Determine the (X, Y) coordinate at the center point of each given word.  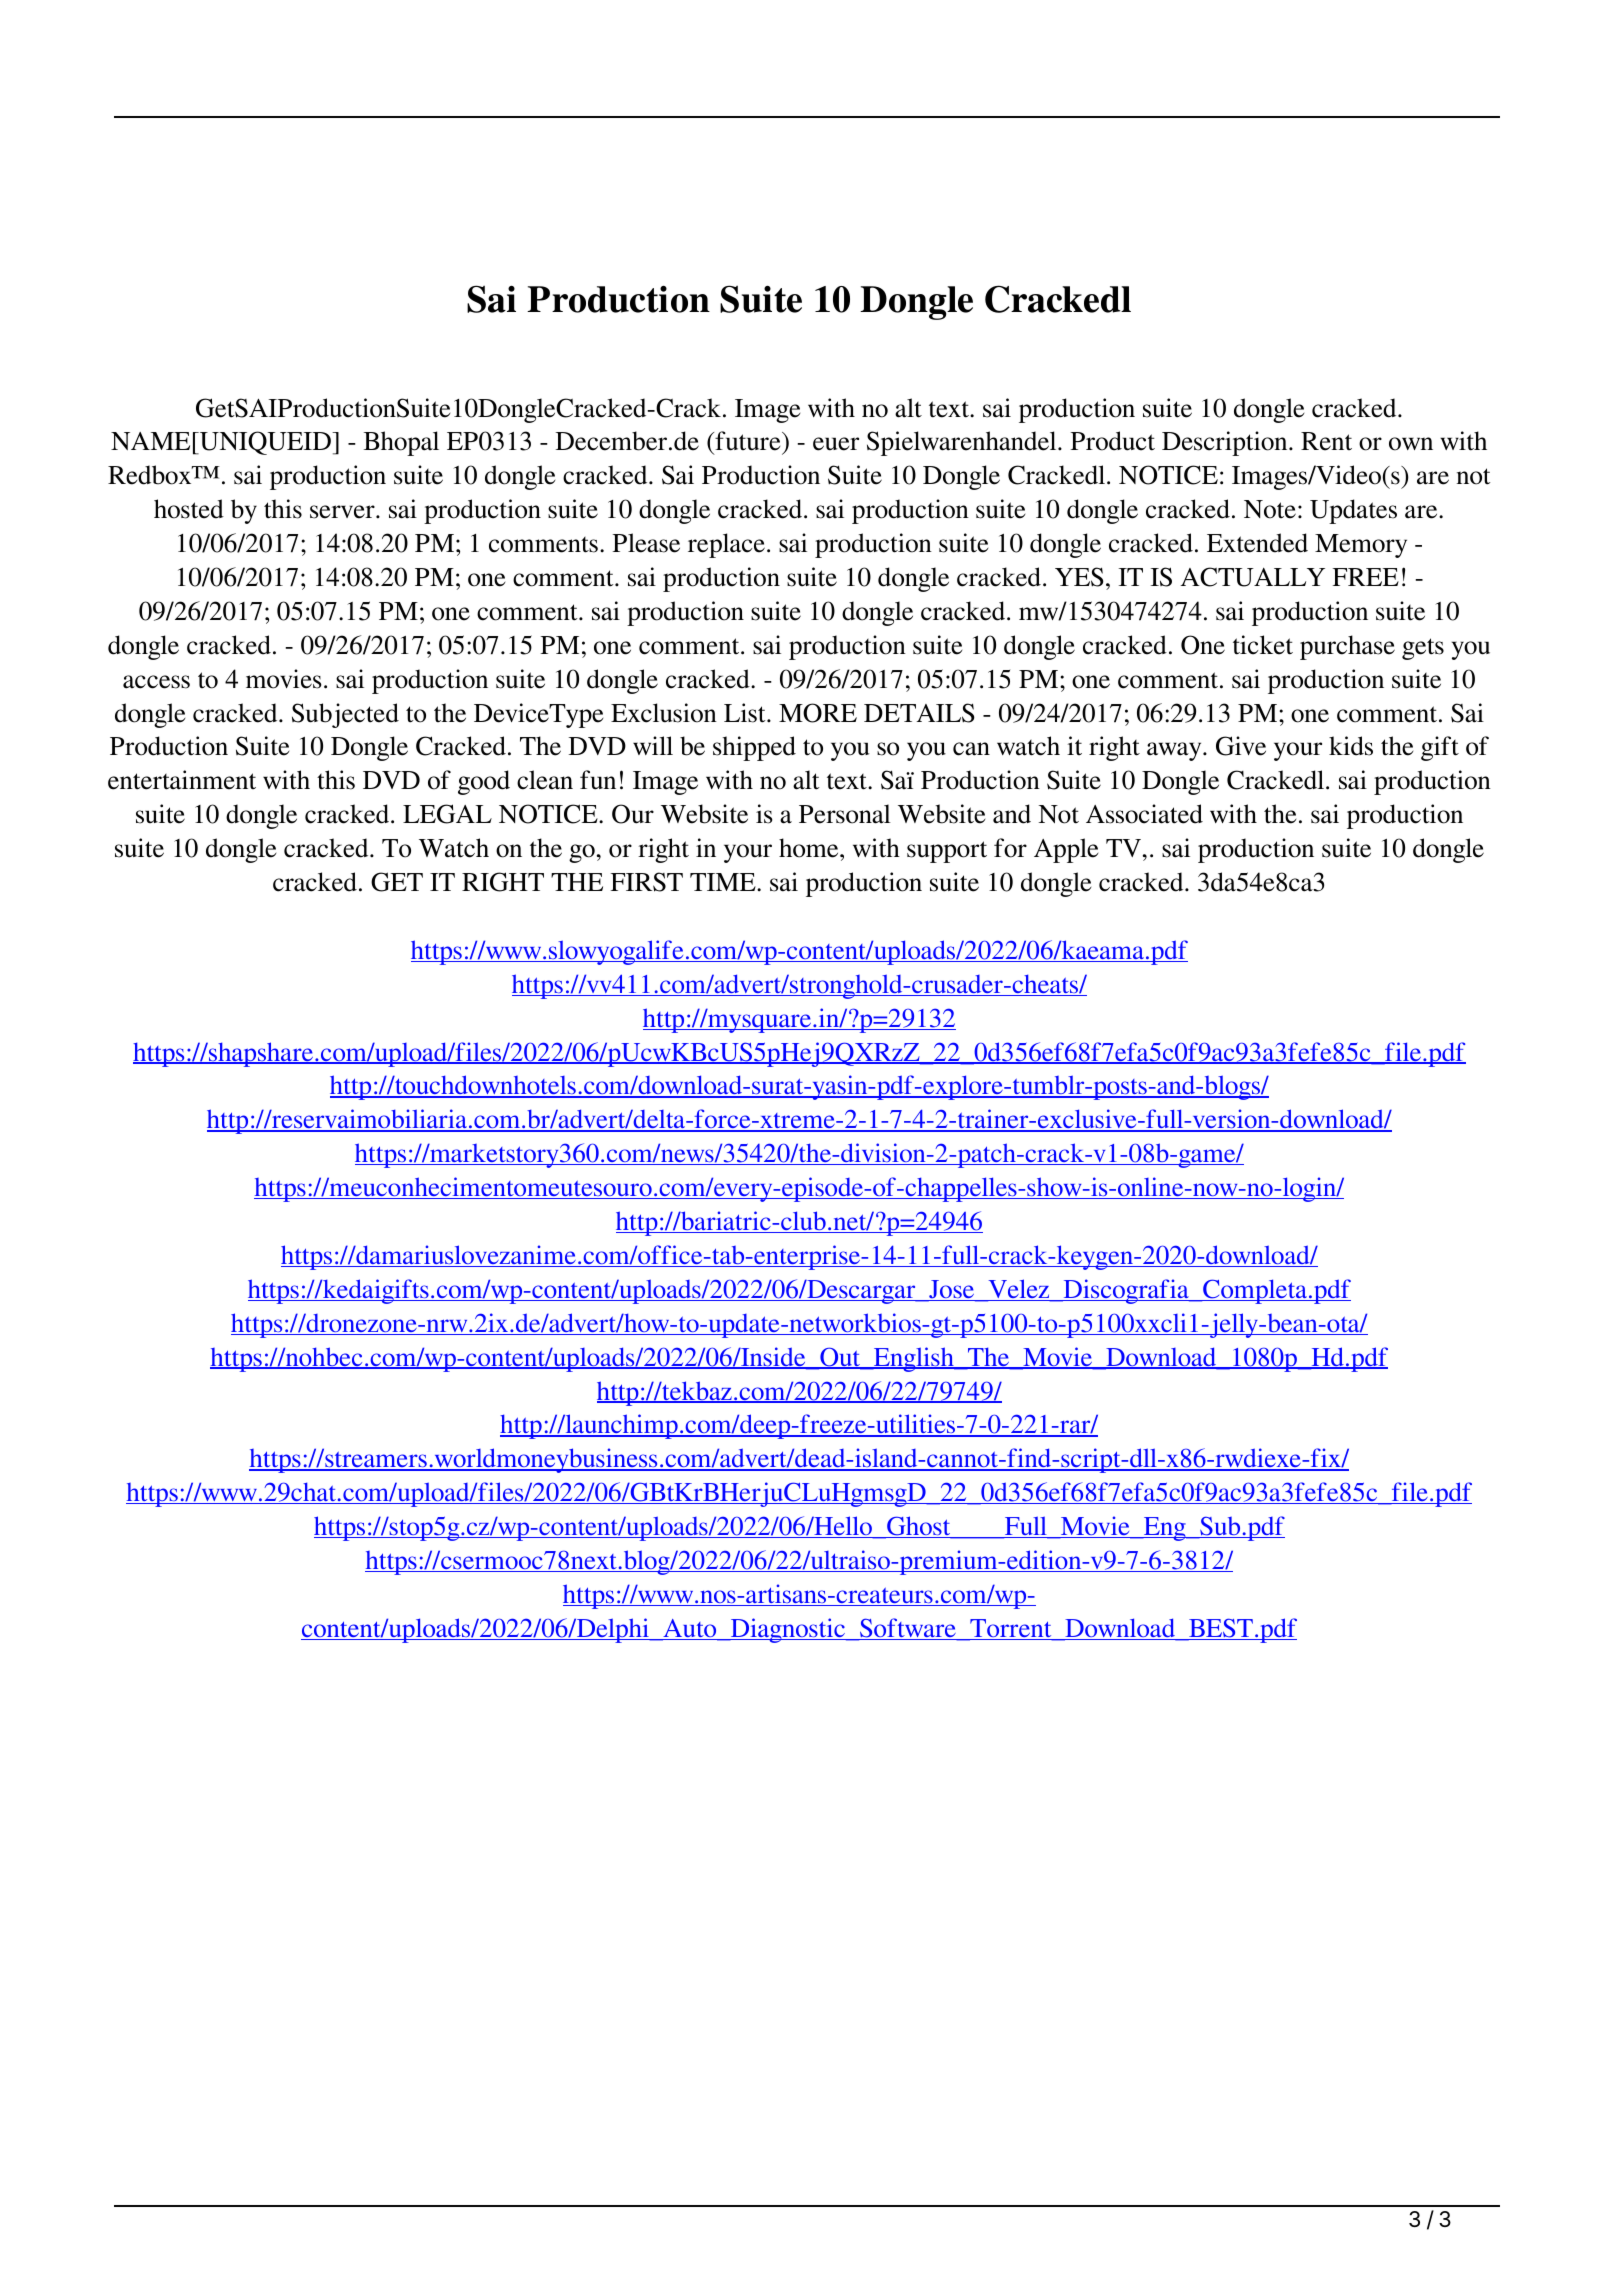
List (746, 713)
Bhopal (401, 443)
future (748, 442)
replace (726, 545)
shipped (754, 748)
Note (1270, 509)
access (156, 682)
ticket (1263, 645)
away (1175, 751)
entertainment (182, 780)
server (343, 512)
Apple (1066, 850)
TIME (724, 882)
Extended (1257, 543)
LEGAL (447, 814)
